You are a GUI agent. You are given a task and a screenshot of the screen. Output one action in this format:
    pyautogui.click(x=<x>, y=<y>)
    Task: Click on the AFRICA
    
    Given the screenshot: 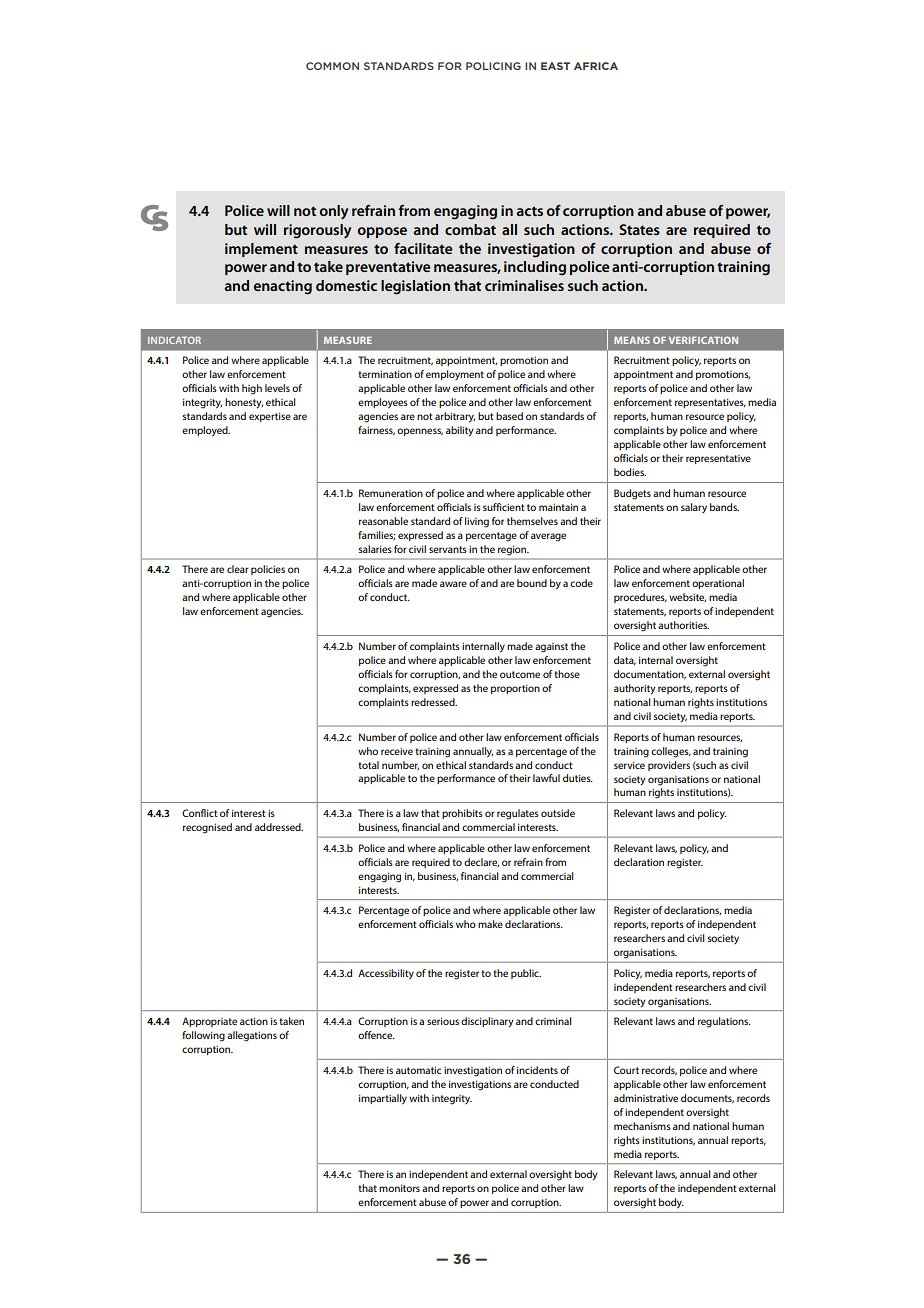 What is the action you would take?
    pyautogui.click(x=596, y=66)
